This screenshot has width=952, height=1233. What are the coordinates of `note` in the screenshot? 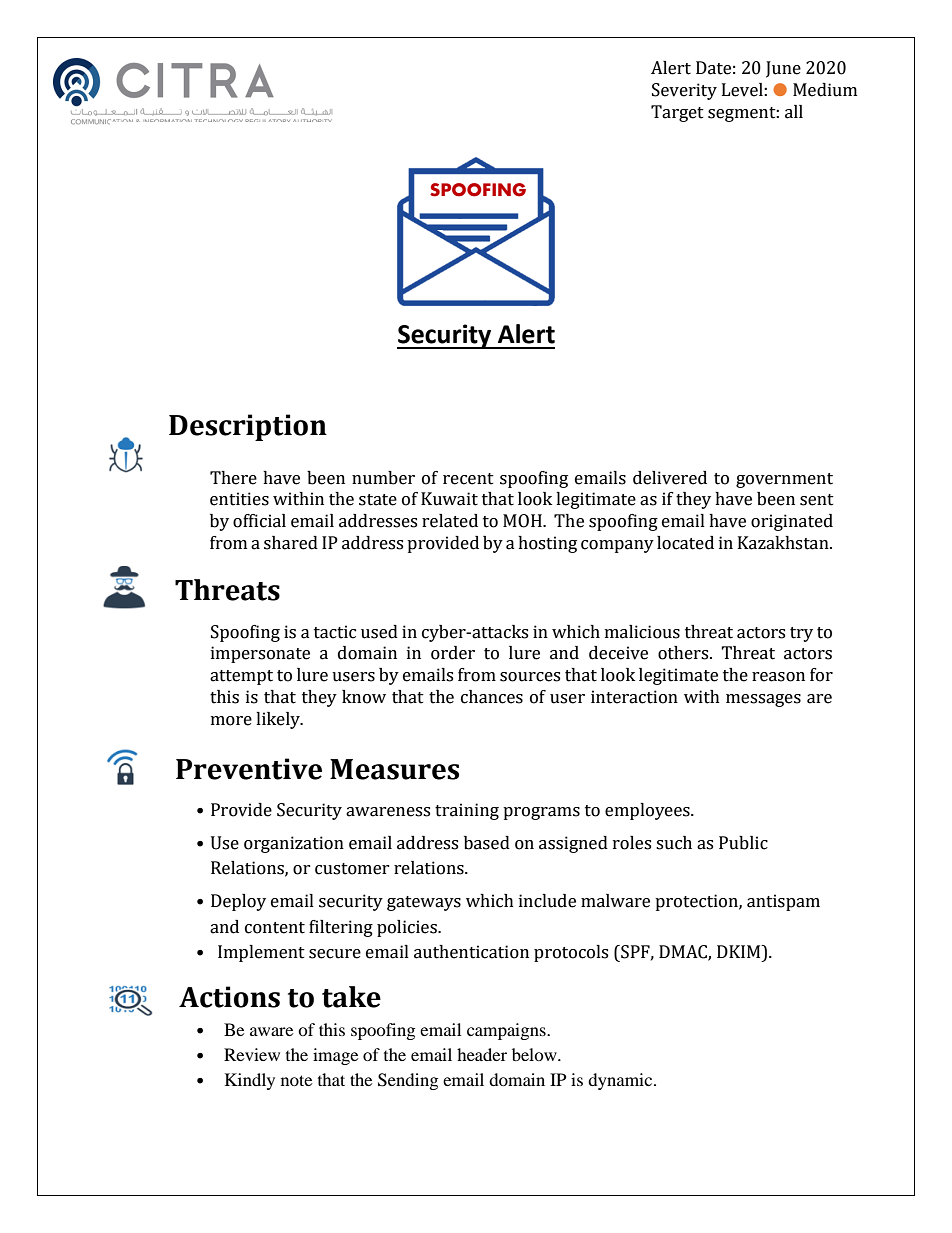 It's located at (296, 1080).
